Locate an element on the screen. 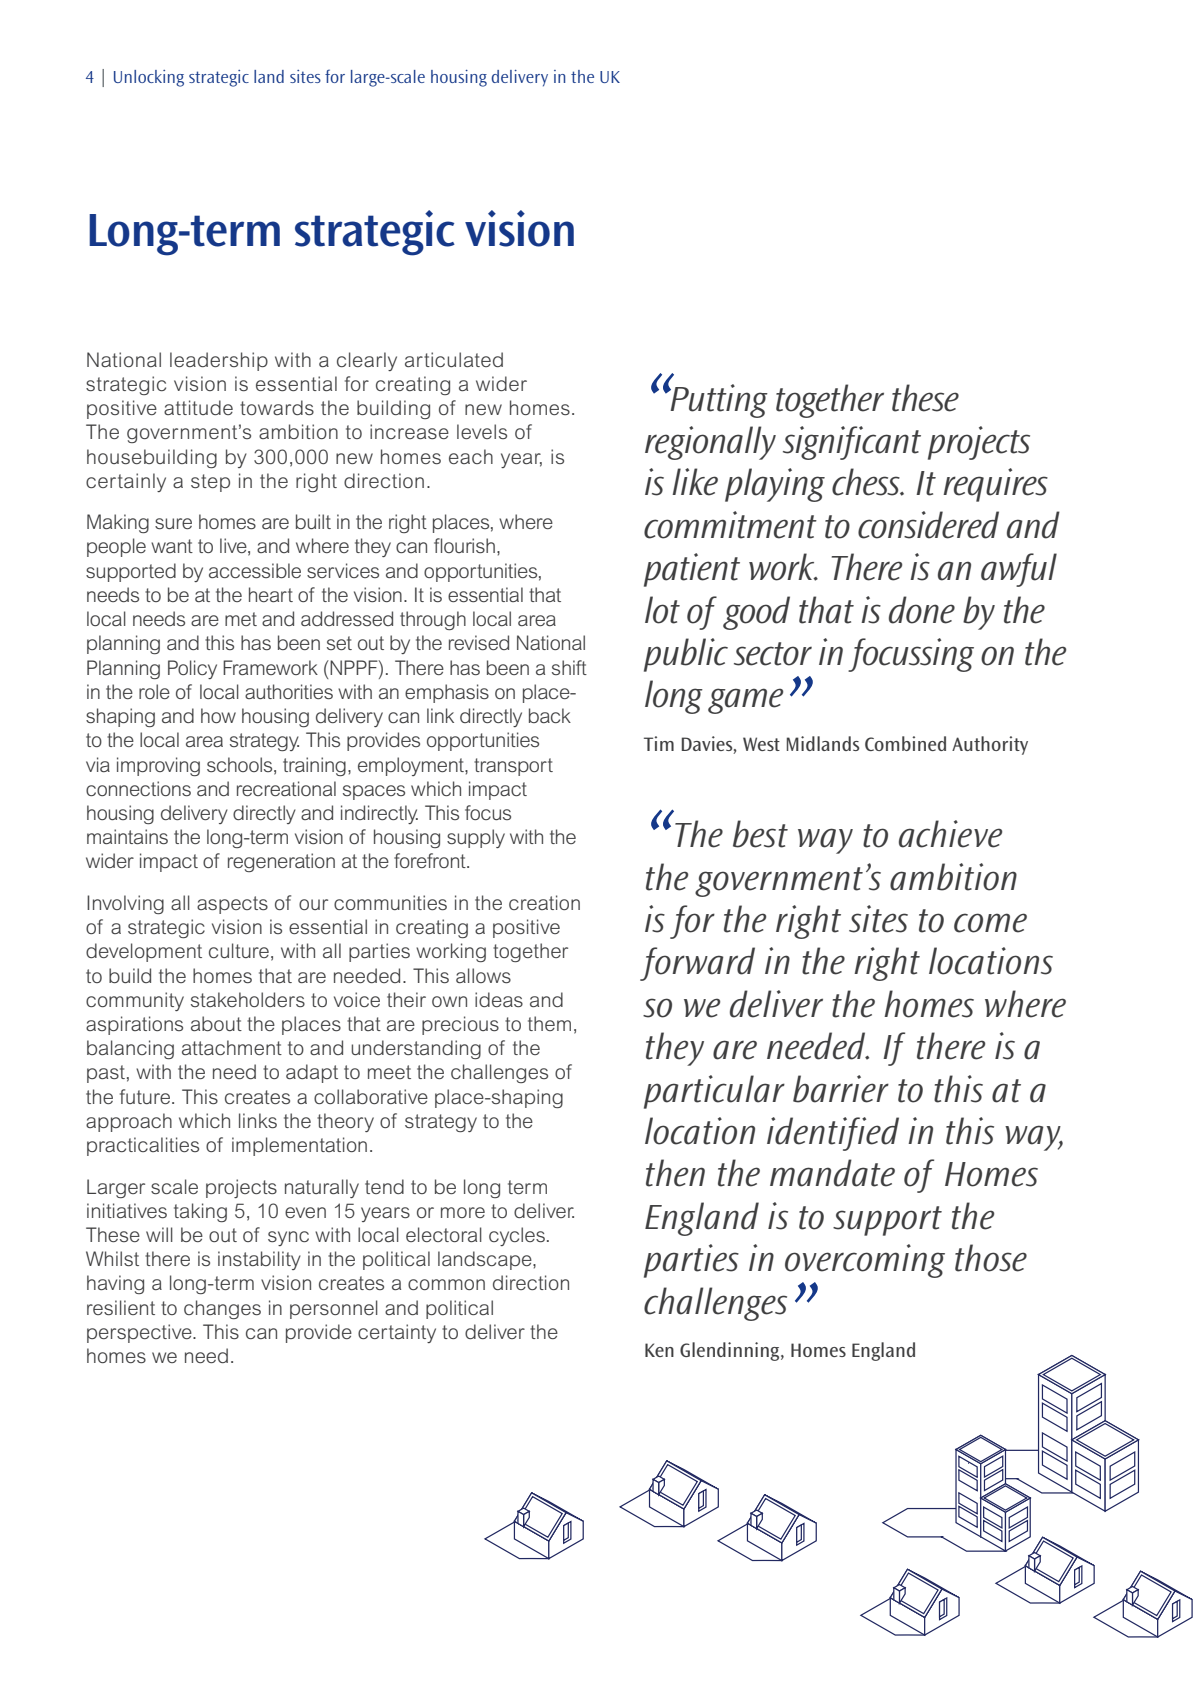 This screenshot has width=1202, height=1700. articulated is located at coordinates (454, 359).
